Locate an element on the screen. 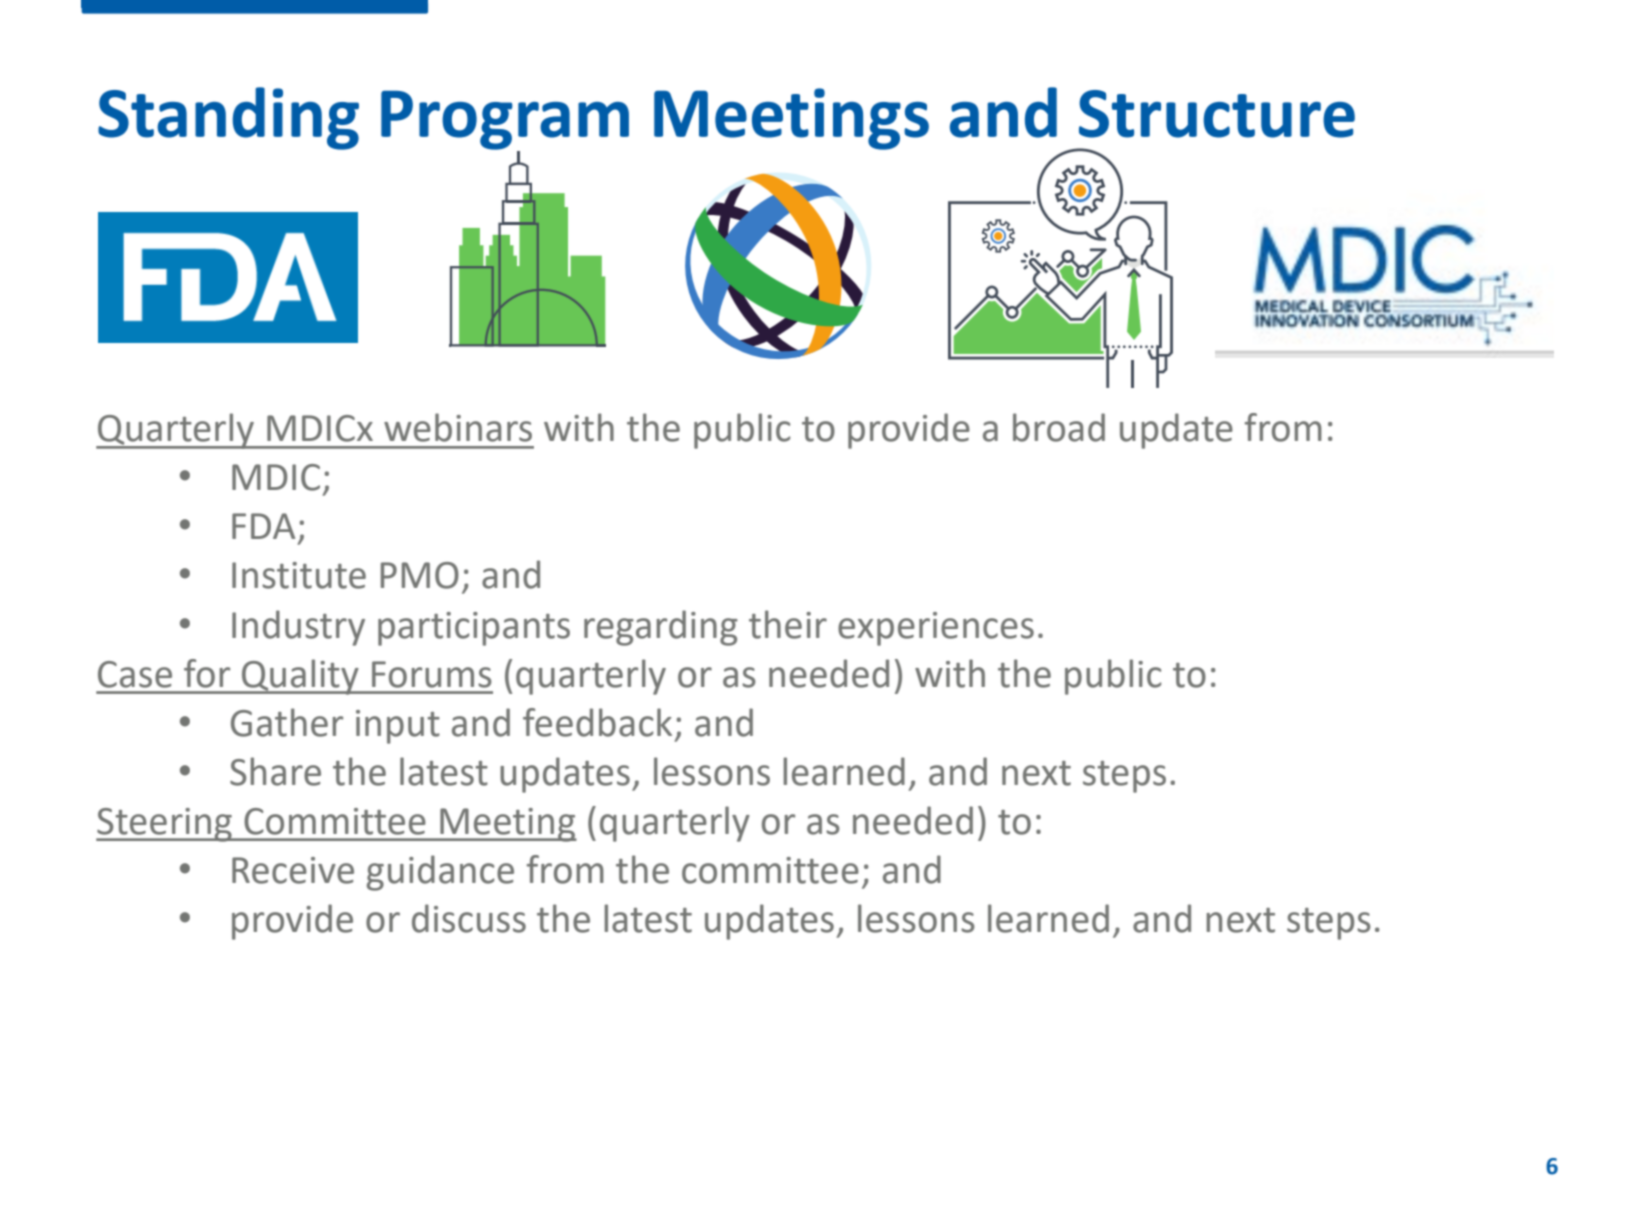 This screenshot has width=1634, height=1226. webinars is located at coordinates (458, 427).
